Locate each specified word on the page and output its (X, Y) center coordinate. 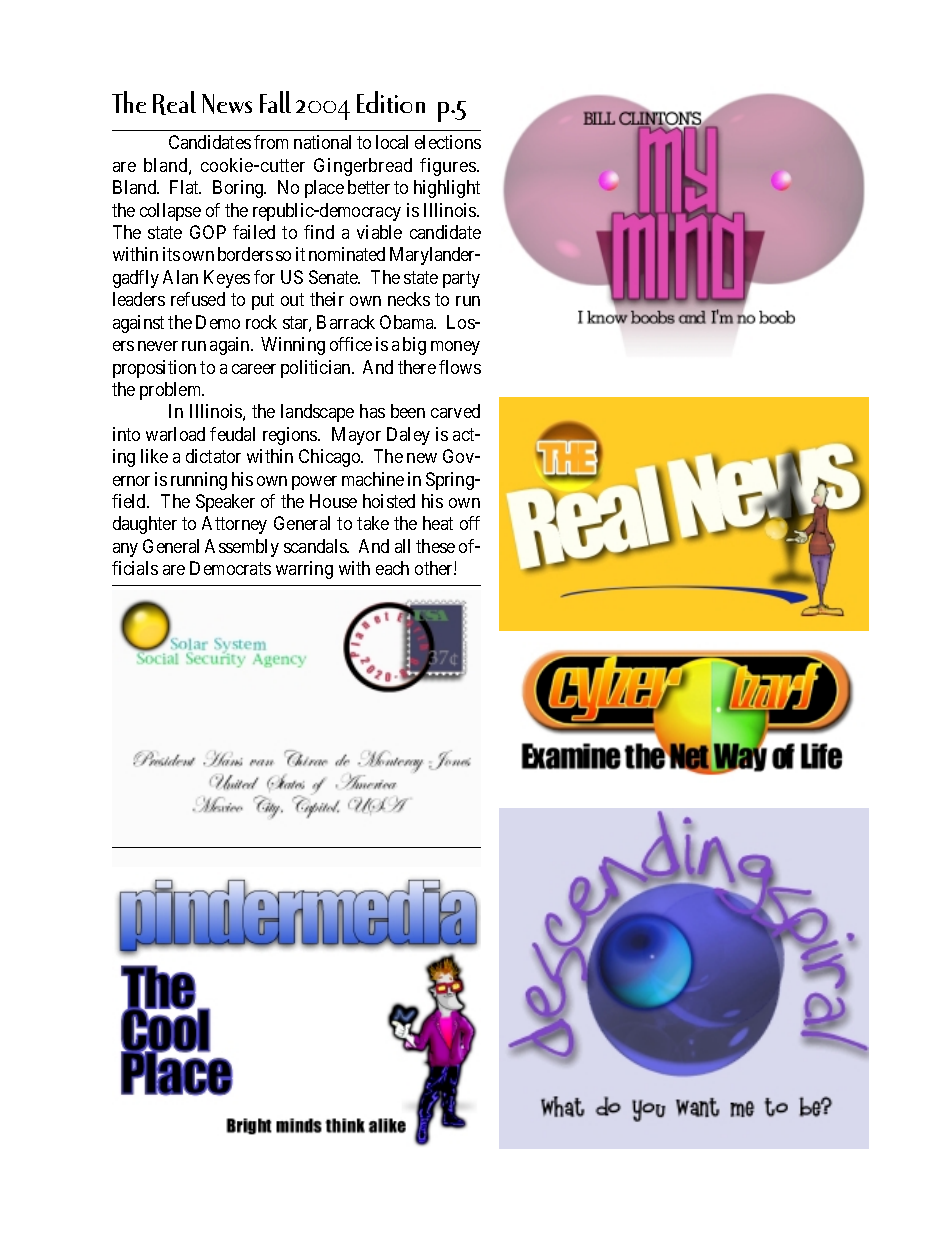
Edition (391, 102)
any (125, 550)
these (435, 546)
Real (174, 103)
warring (304, 570)
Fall (275, 102)
